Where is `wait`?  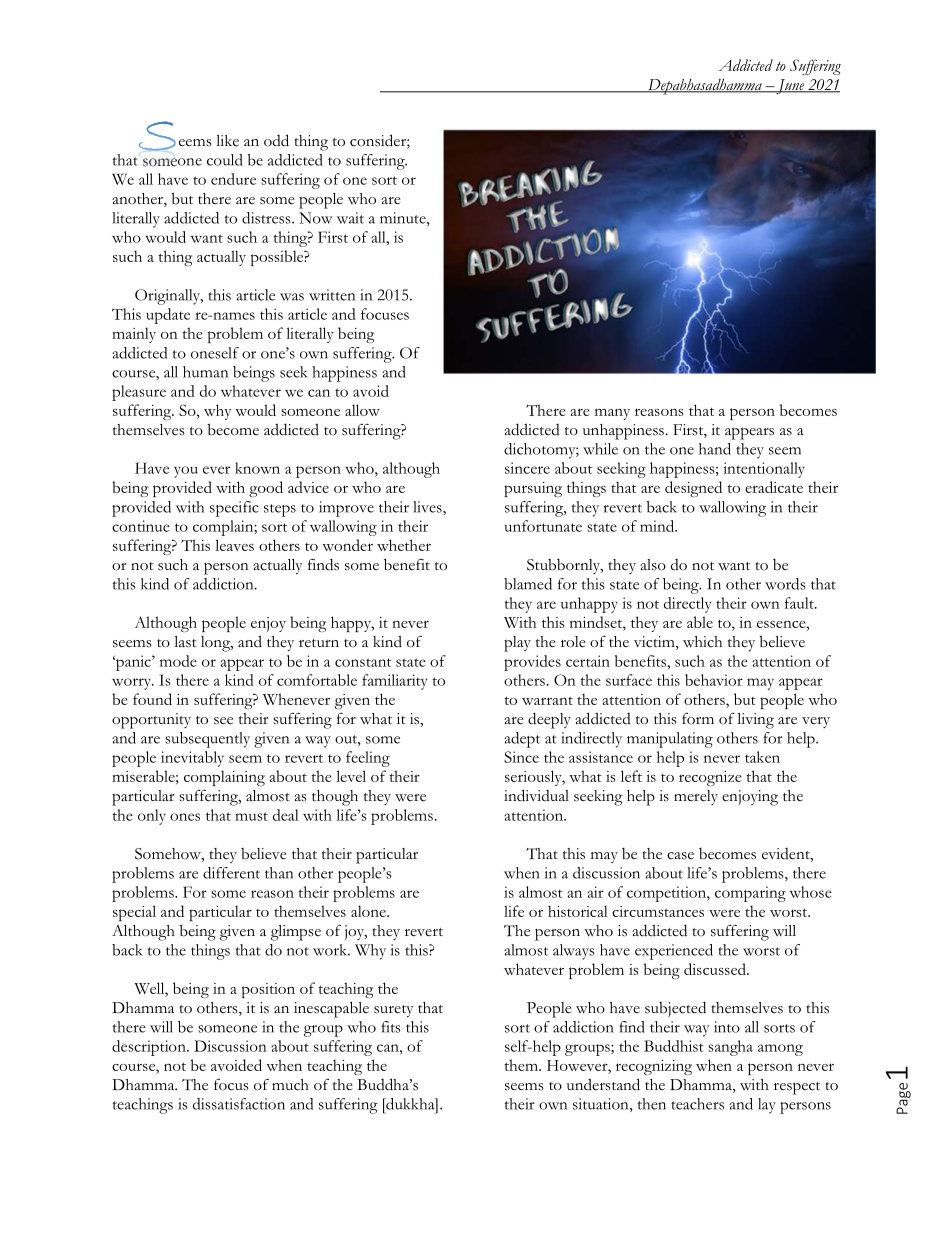 wait is located at coordinates (350, 218).
